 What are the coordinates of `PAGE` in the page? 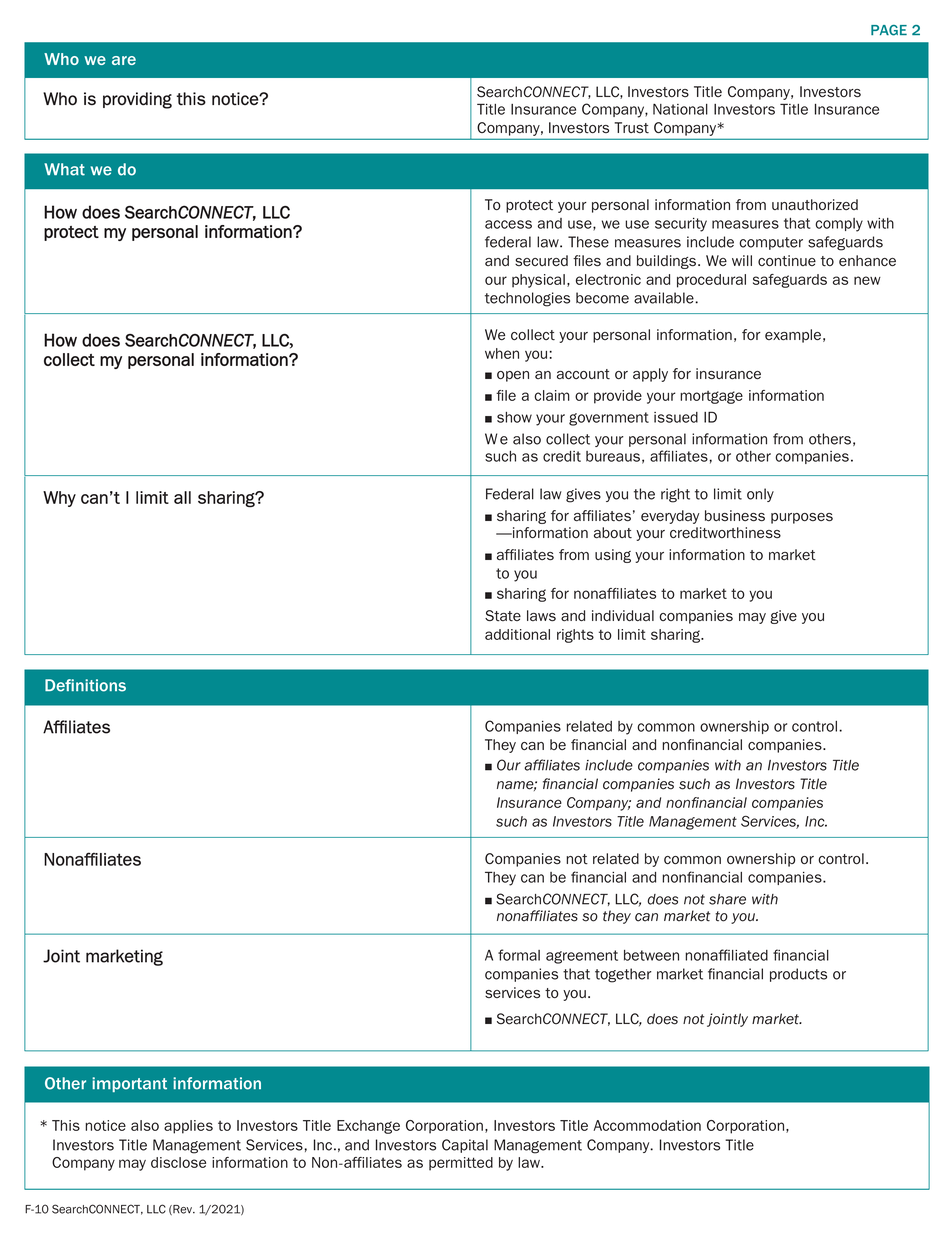 It's located at (889, 30).
